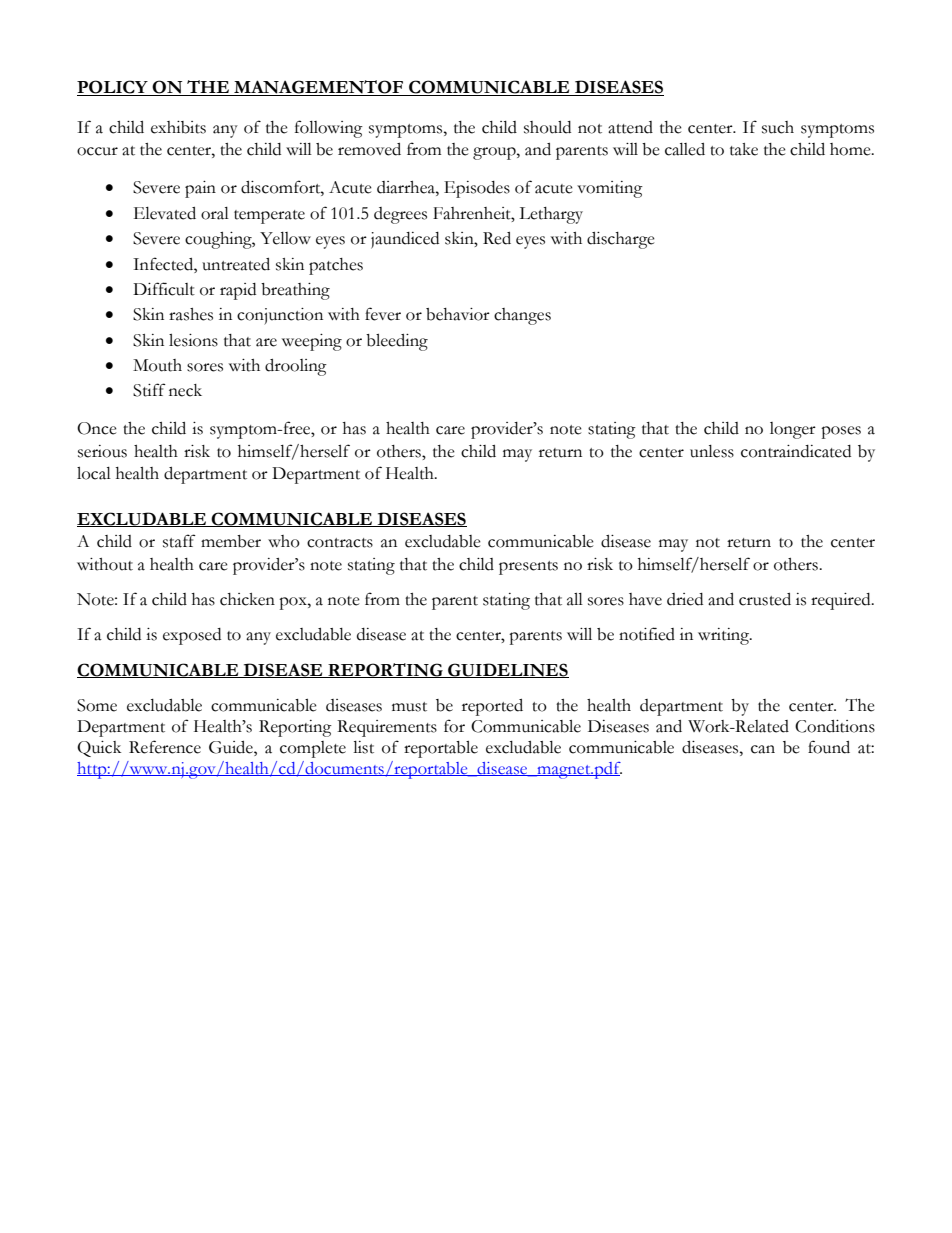 This image has width=952, height=1233. What do you see at coordinates (778, 127) in the image?
I see `such` at bounding box center [778, 127].
